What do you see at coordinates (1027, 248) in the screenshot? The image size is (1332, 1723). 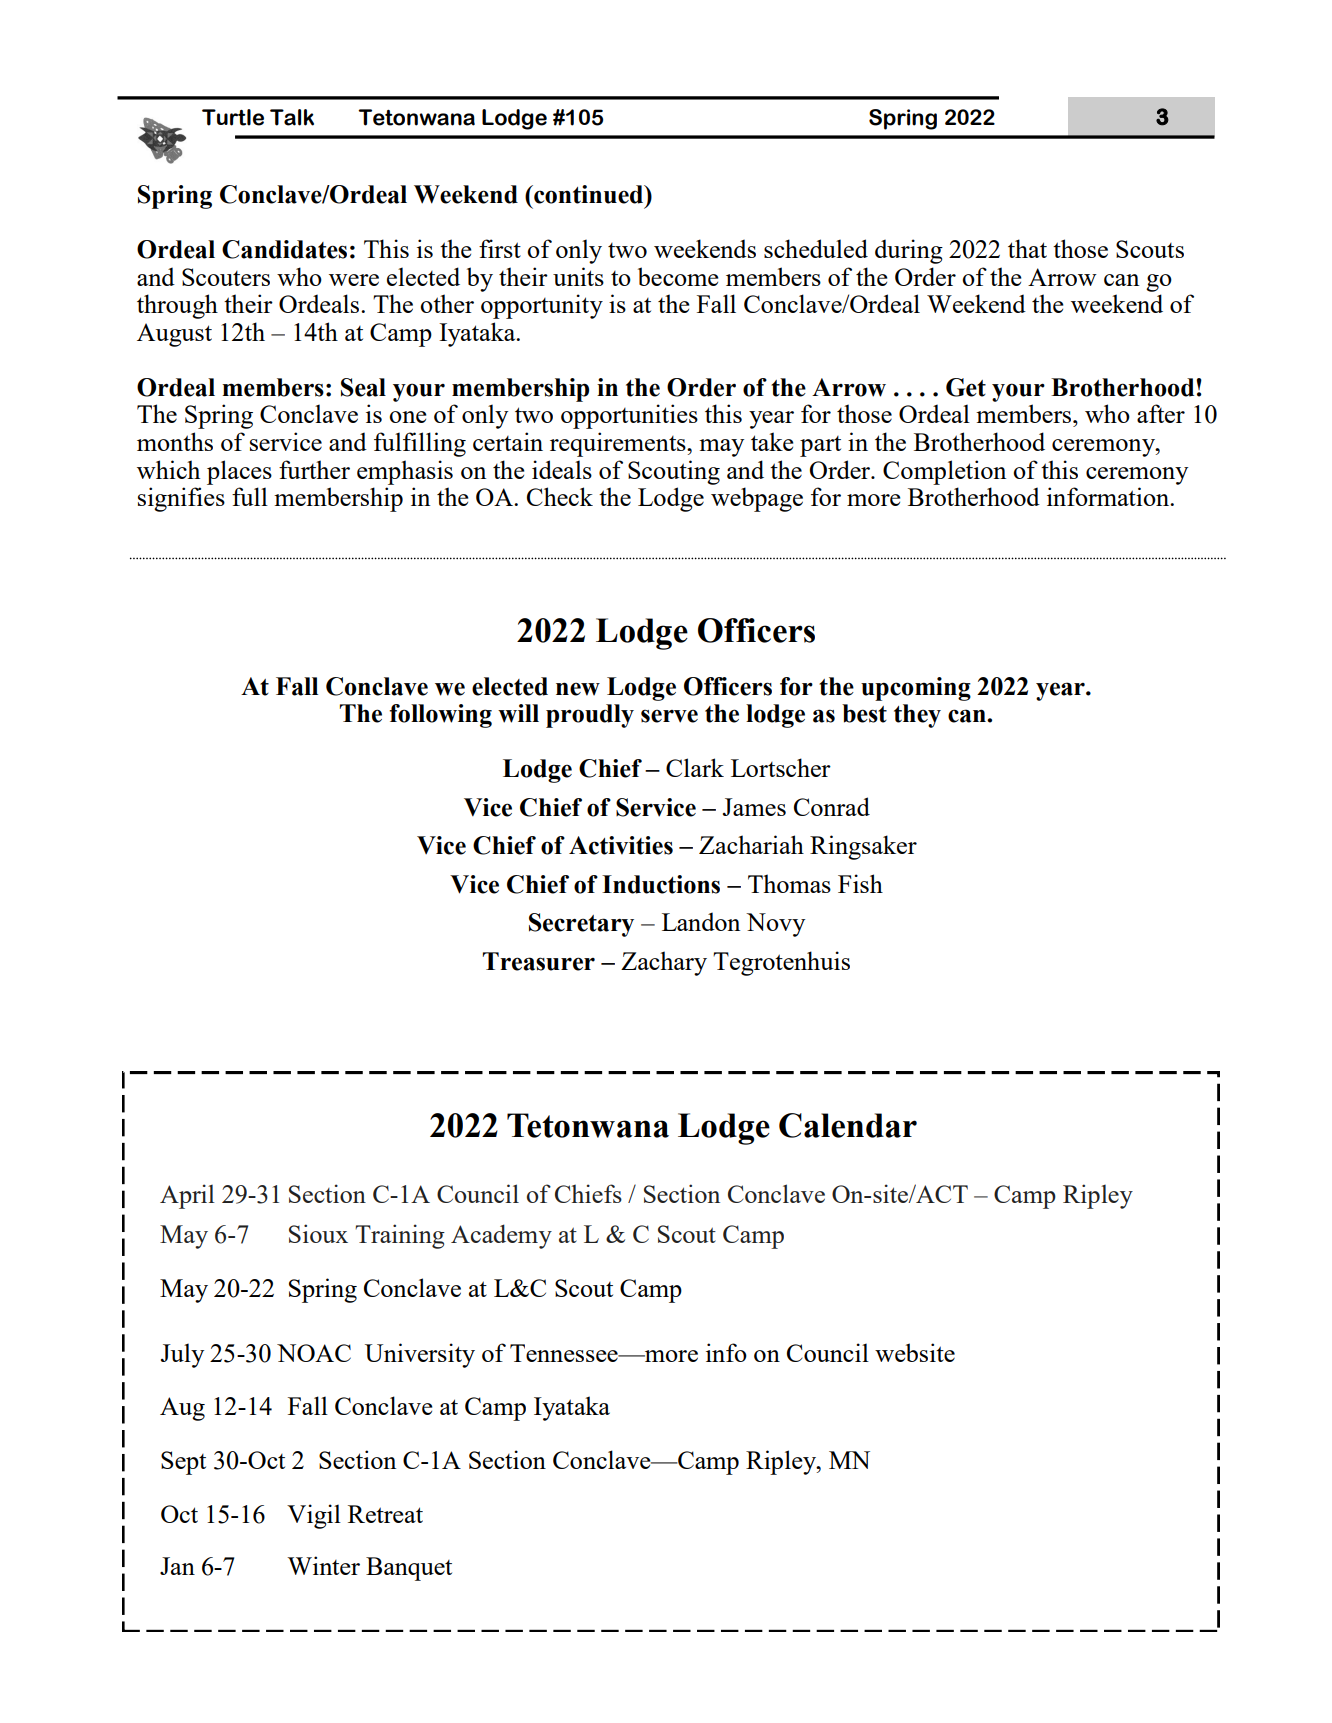 I see `that` at bounding box center [1027, 248].
